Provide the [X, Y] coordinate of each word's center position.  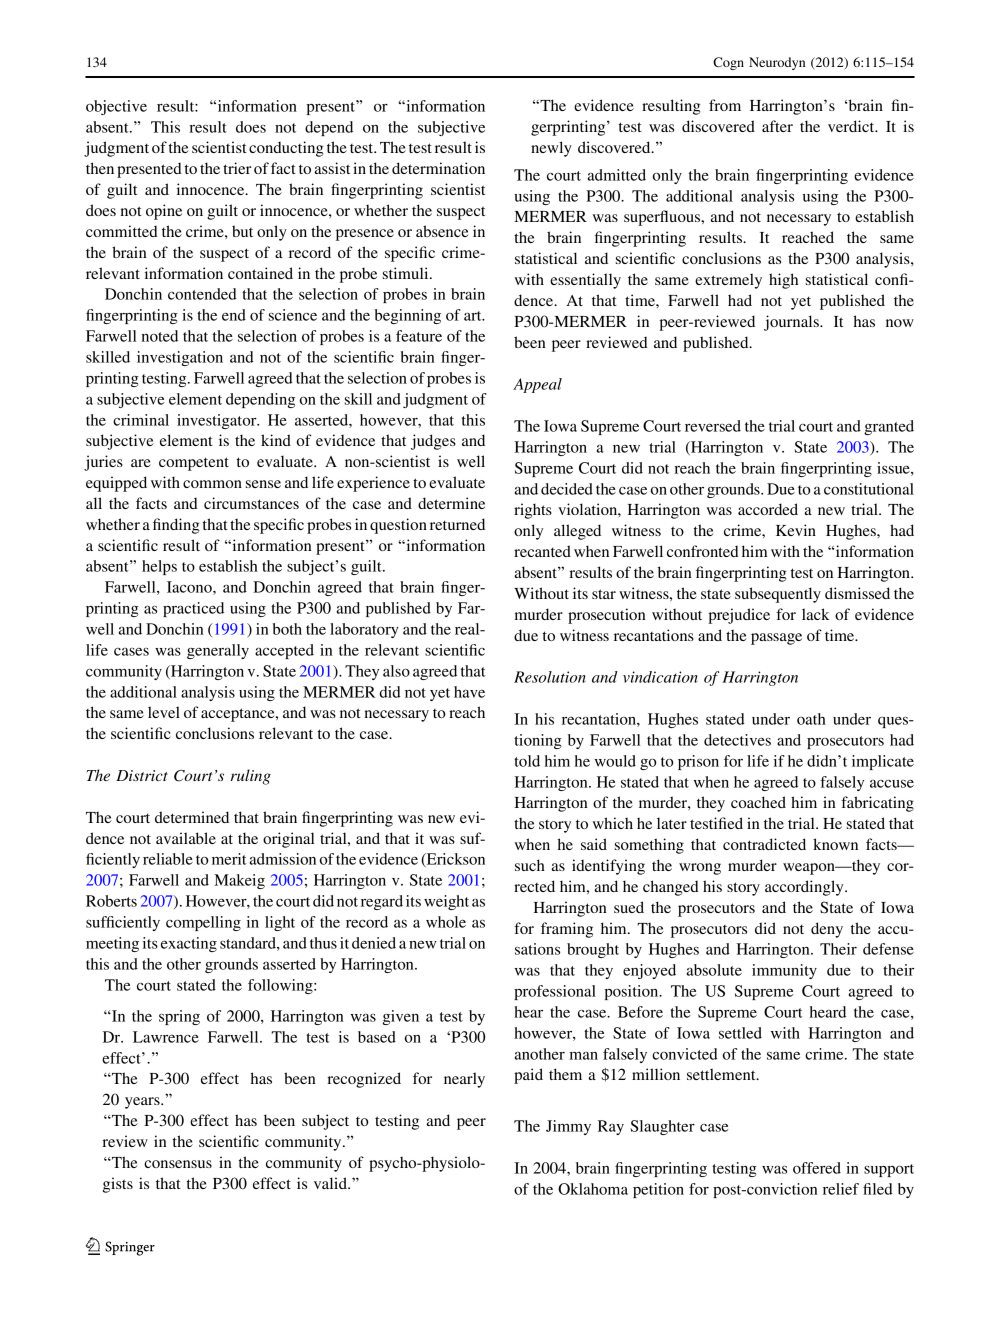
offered [817, 1168]
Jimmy [568, 1127]
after [777, 126]
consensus [178, 1164]
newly [551, 149]
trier [237, 168]
